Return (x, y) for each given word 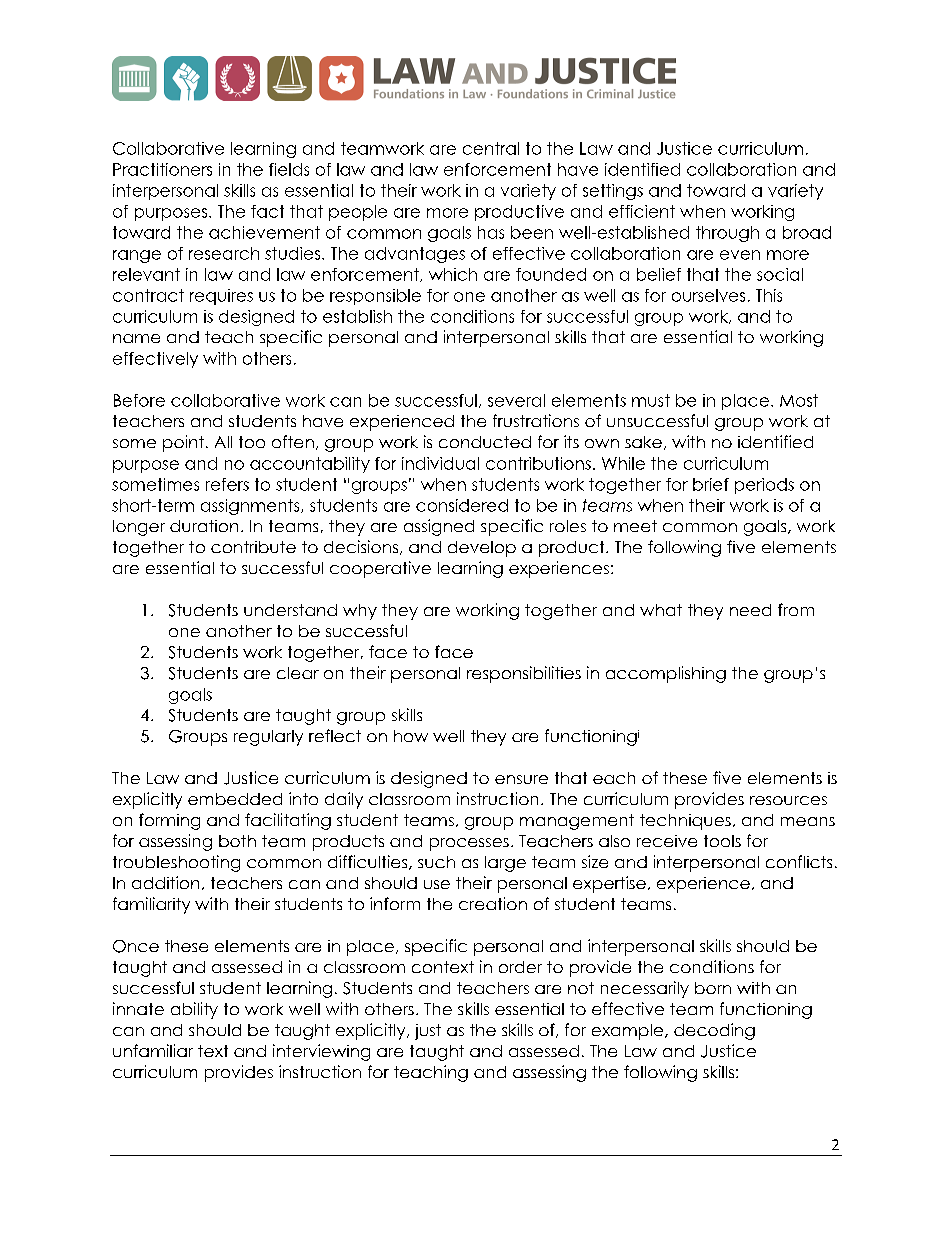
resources (788, 800)
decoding (714, 1031)
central (491, 148)
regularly (268, 738)
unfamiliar (153, 1050)
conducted (485, 442)
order (520, 967)
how (411, 736)
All (223, 442)
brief (711, 484)
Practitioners (162, 169)
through (727, 234)
